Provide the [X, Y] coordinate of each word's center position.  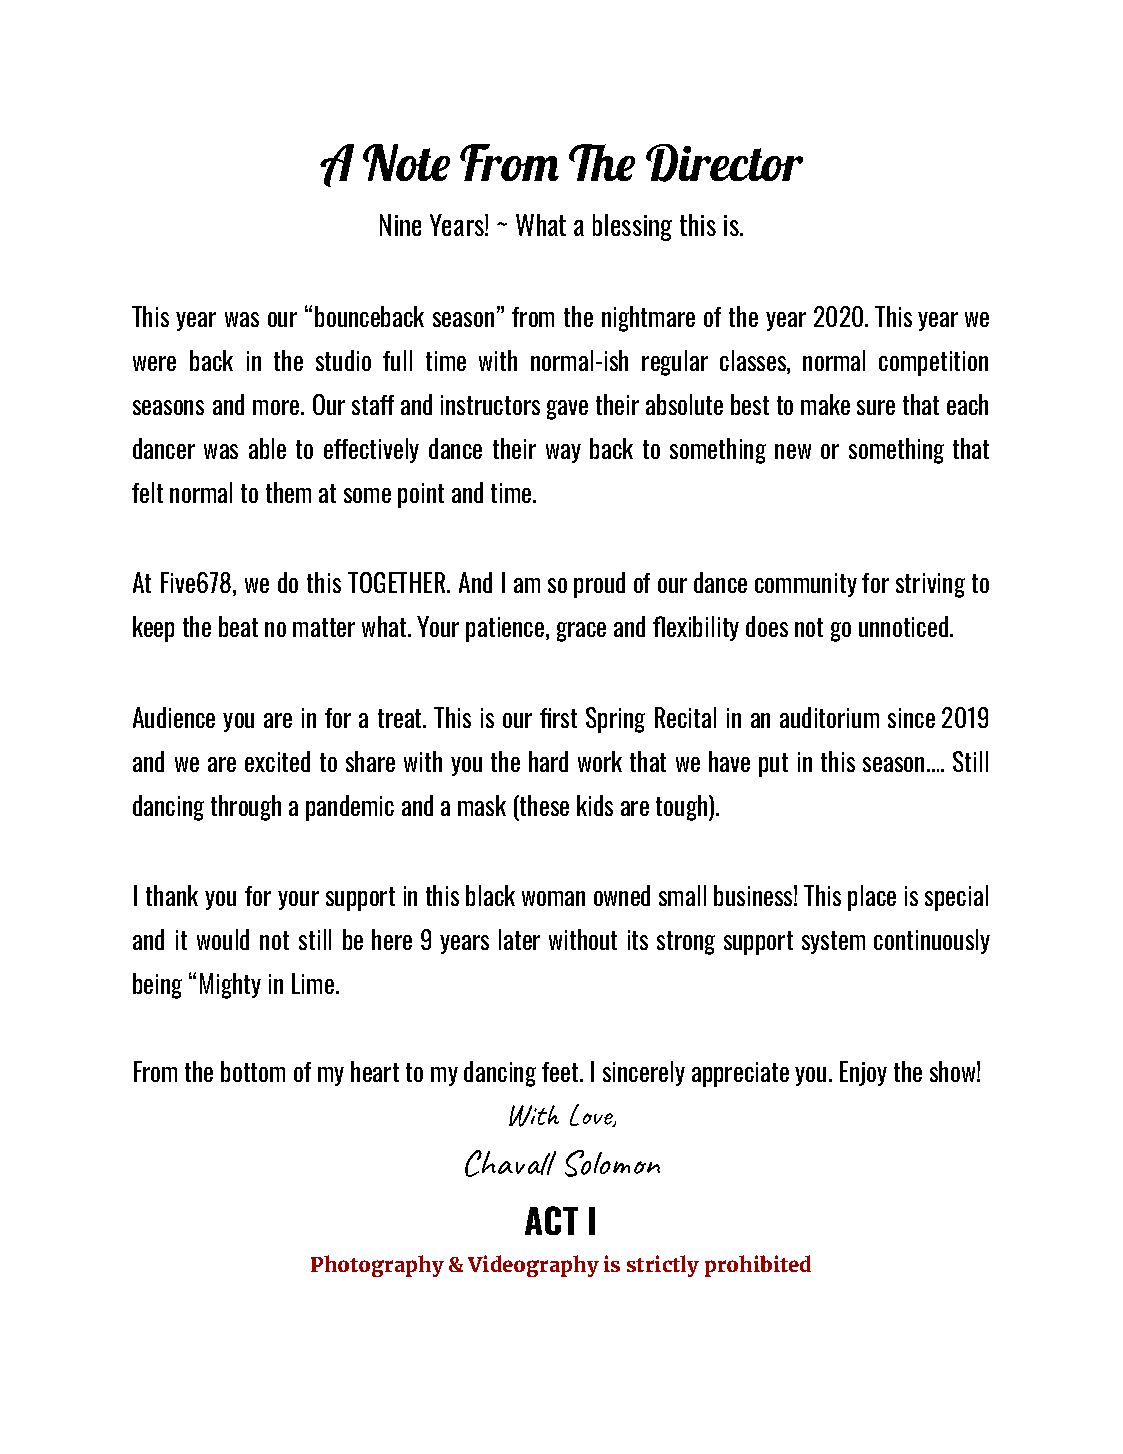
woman [553, 898]
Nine [400, 225]
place [872, 898]
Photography [377, 1266]
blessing [632, 227]
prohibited [758, 1266]
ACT [551, 1220]
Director [724, 163]
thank [172, 895]
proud [599, 585]
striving [930, 585]
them [288, 492]
